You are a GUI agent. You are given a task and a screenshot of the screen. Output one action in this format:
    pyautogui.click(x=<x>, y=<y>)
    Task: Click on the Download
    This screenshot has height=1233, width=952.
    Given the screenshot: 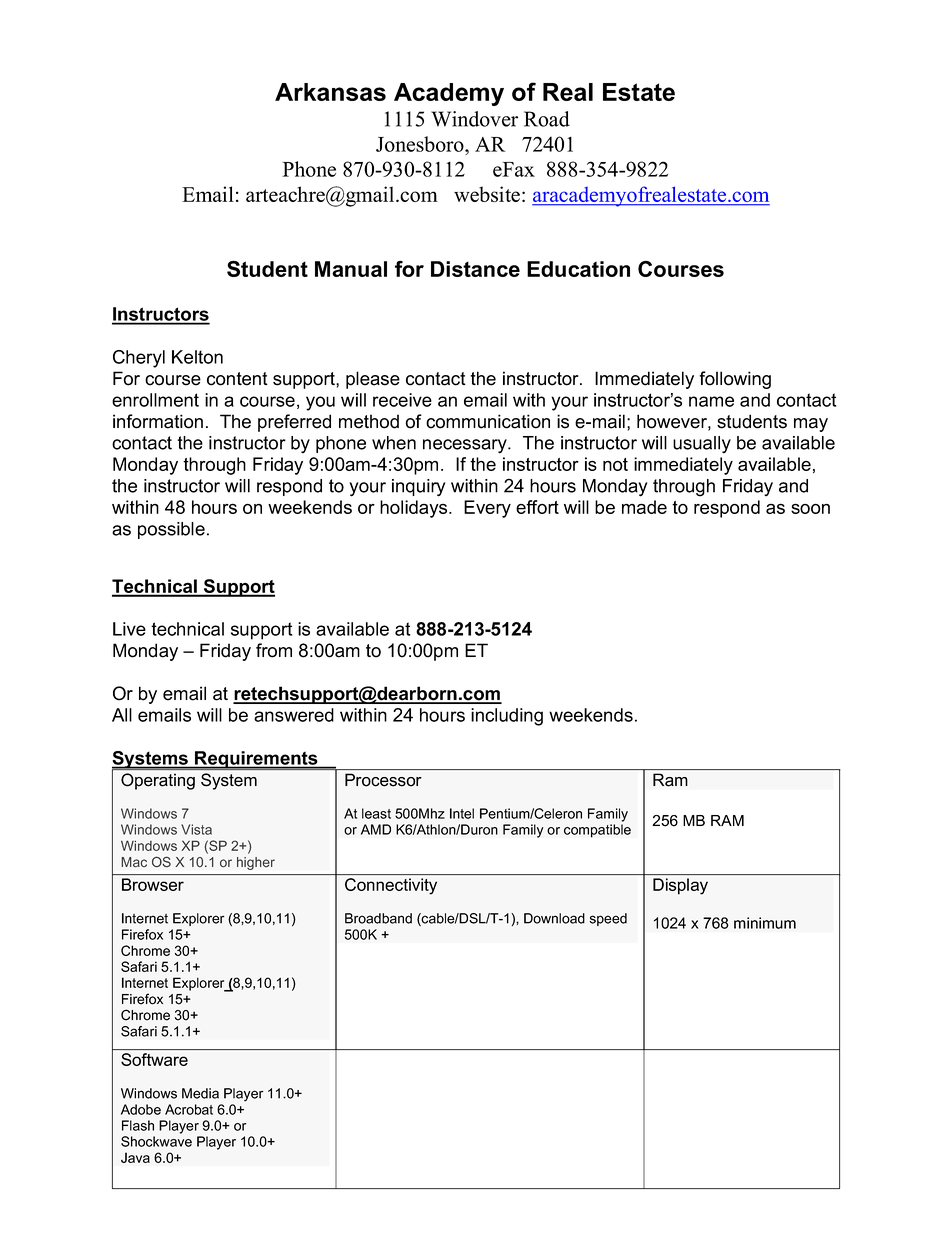 What is the action you would take?
    pyautogui.click(x=554, y=918)
